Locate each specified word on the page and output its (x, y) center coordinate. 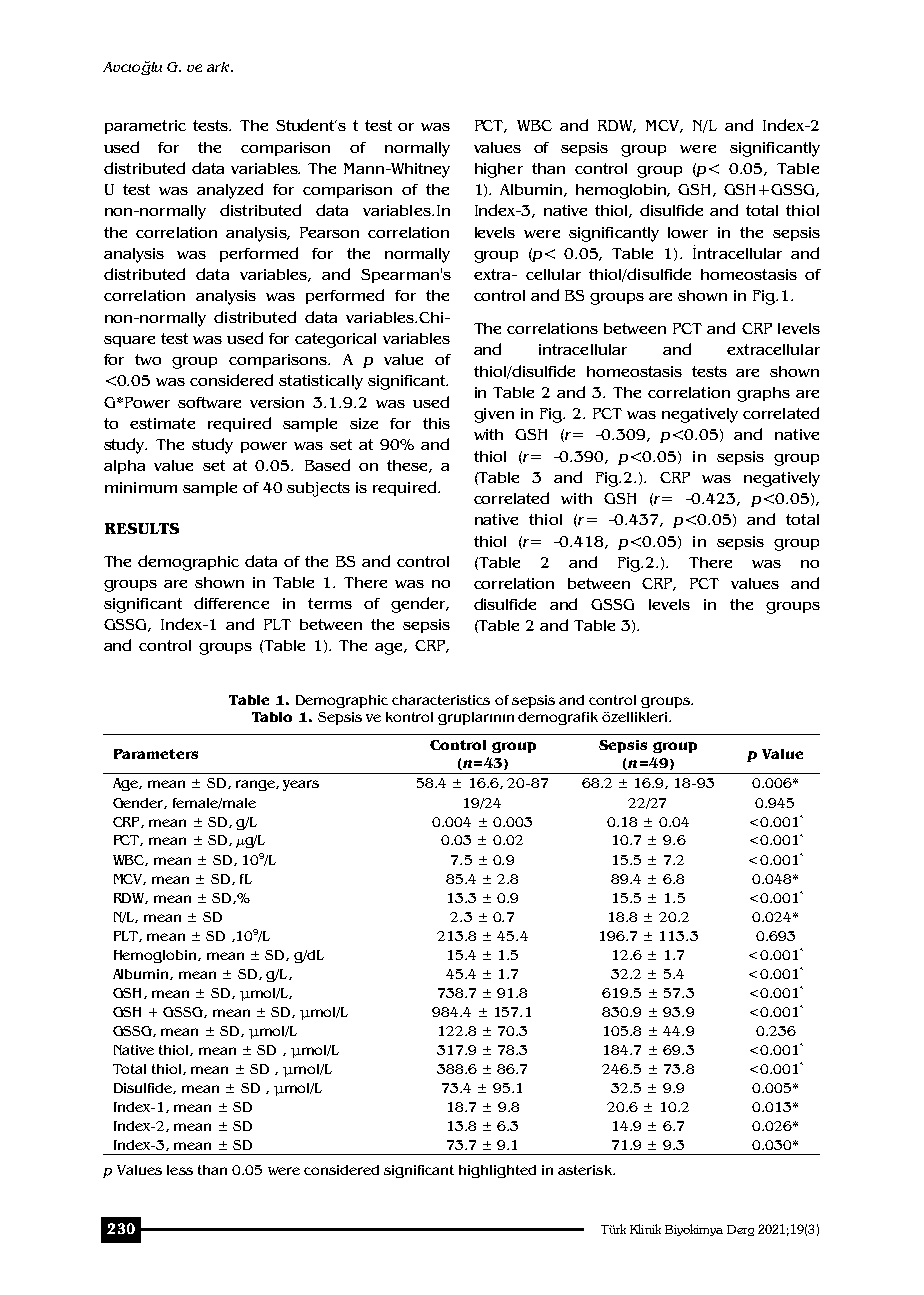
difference (231, 603)
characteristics (441, 700)
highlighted (497, 1171)
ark (219, 67)
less (180, 1170)
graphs (763, 394)
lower (688, 232)
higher (499, 170)
